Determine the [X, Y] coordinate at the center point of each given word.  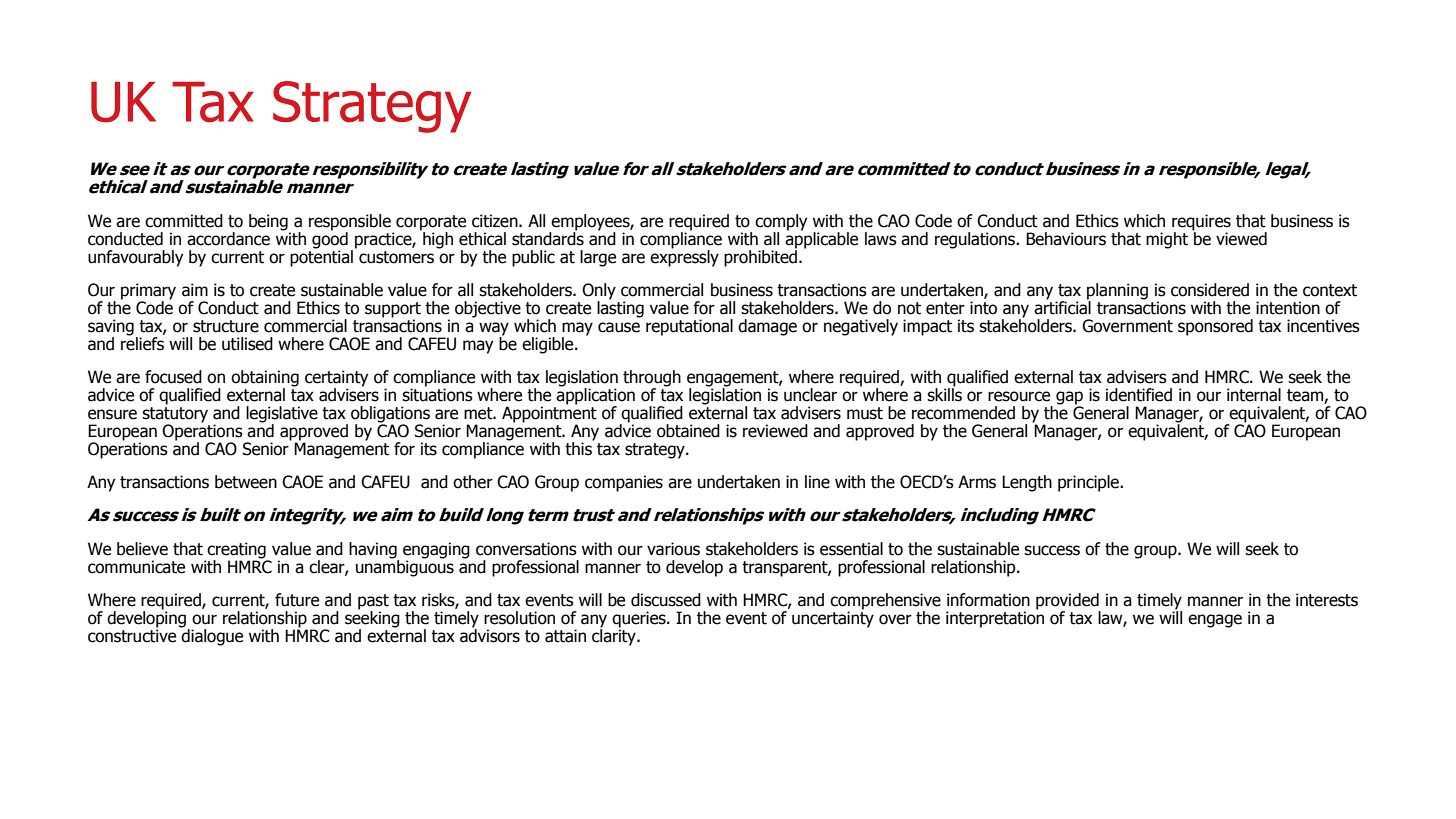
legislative [282, 415]
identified [1139, 395]
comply [781, 222]
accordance [228, 239]
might [1167, 240]
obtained [688, 431]
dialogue [211, 636]
